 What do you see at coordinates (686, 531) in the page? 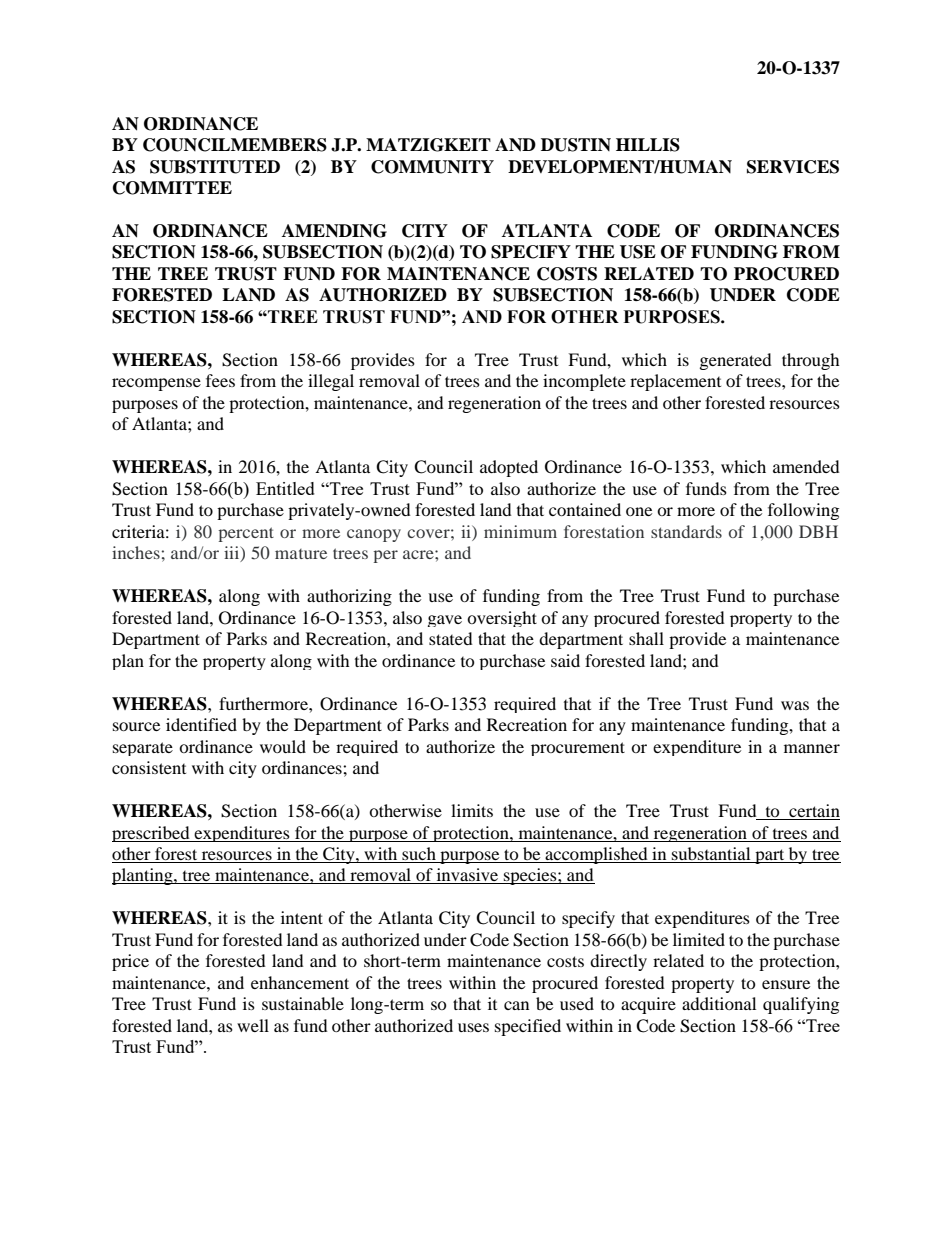
I see `standards` at bounding box center [686, 531].
